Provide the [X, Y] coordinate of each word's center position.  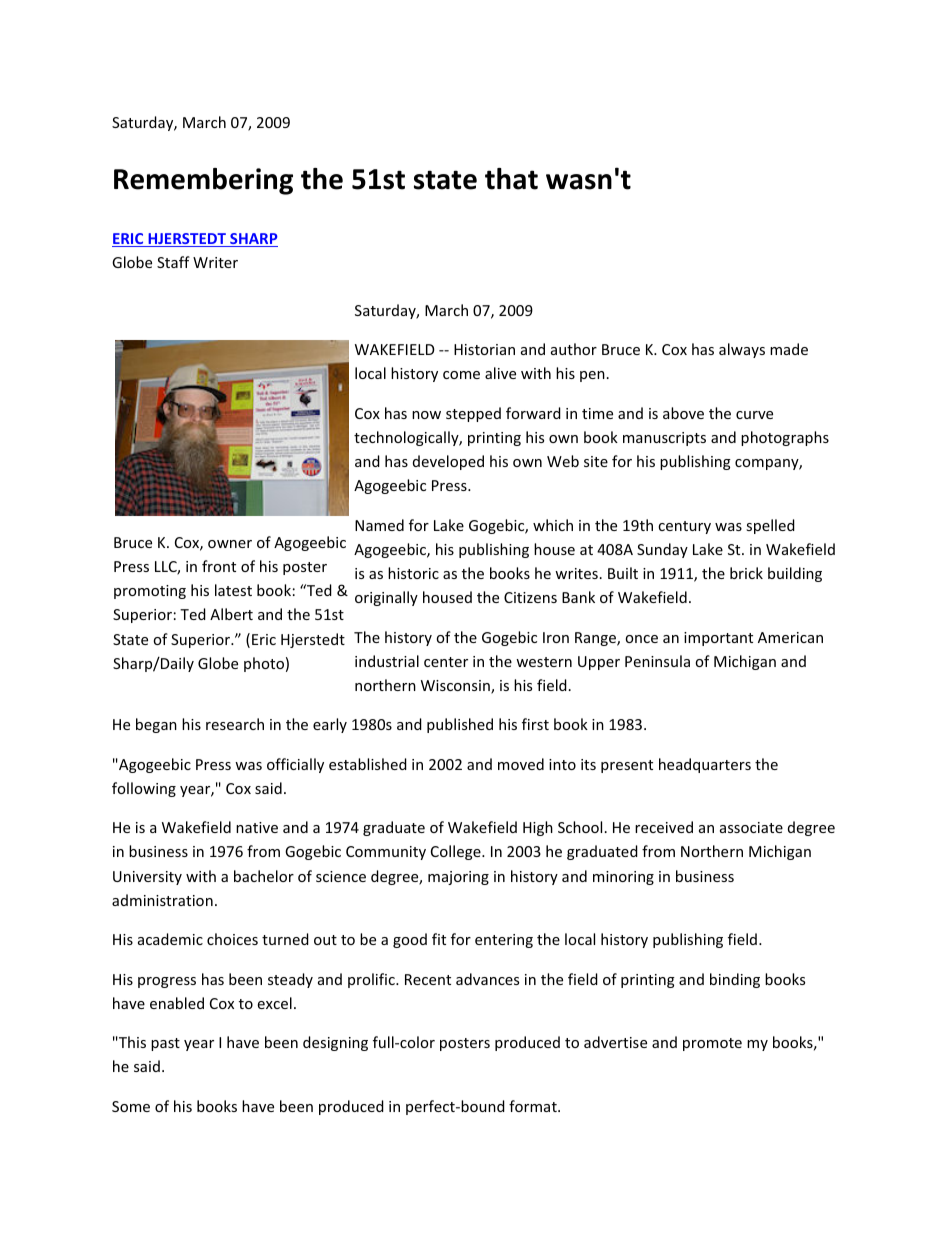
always [742, 350]
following [144, 789]
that [511, 179]
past [165, 1044]
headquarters [705, 765]
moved [521, 764]
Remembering [203, 181]
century [684, 527]
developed [448, 462]
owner [230, 544]
